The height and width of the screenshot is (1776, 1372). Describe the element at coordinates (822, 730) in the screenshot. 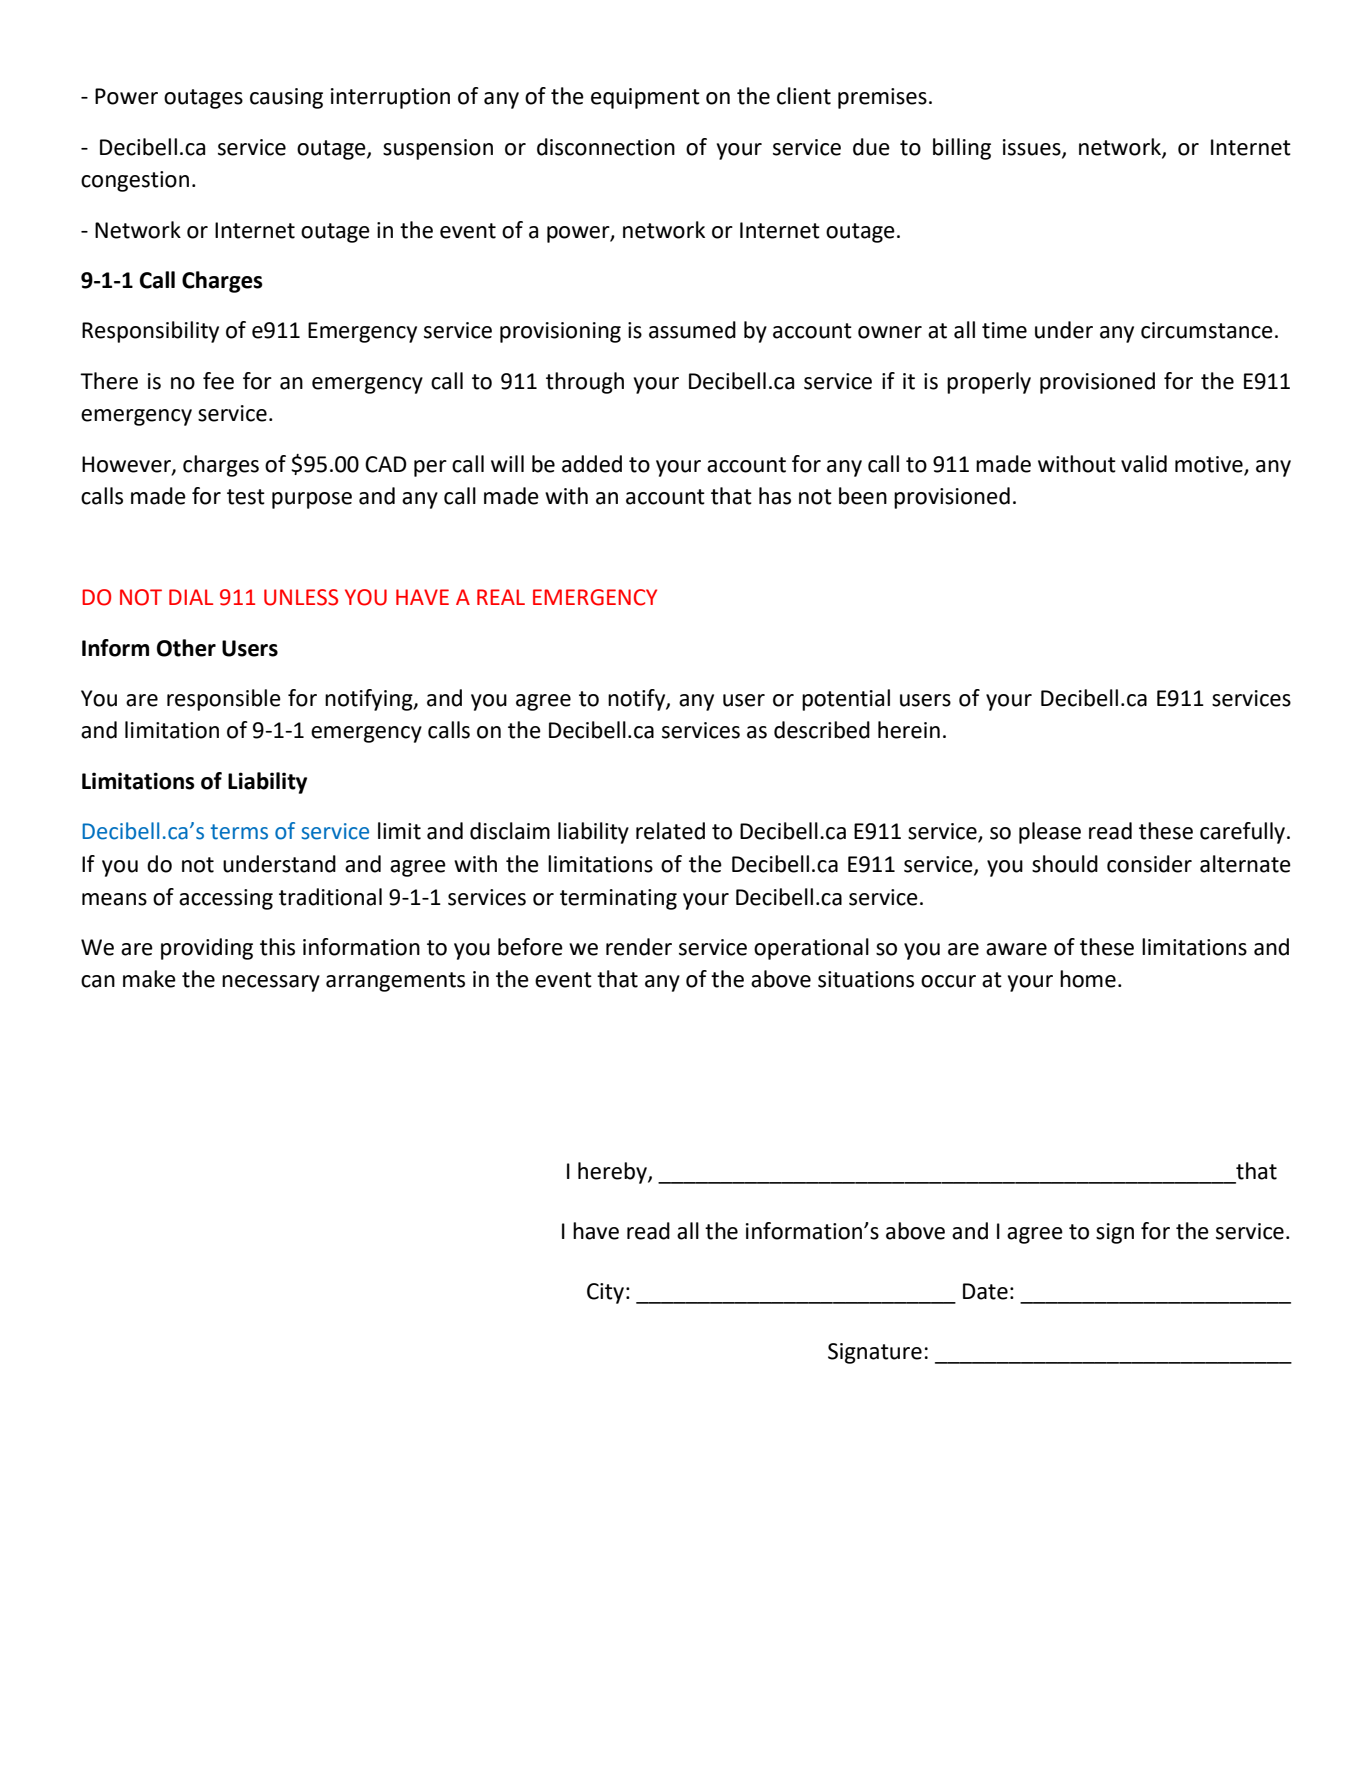

I see `described` at that location.
